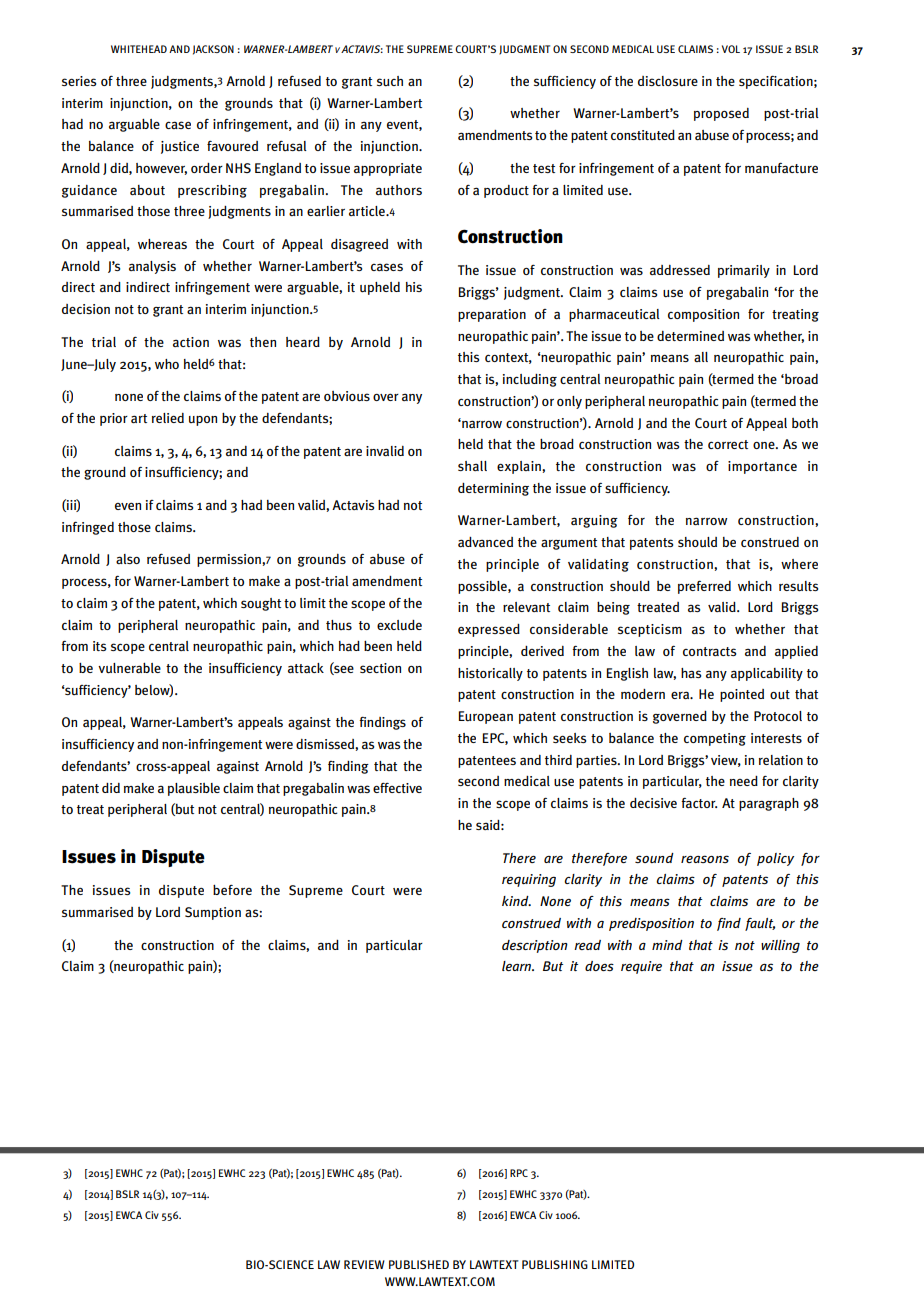 The image size is (924, 1308). Describe the element at coordinates (744, 781) in the screenshot. I see `need` at that location.
